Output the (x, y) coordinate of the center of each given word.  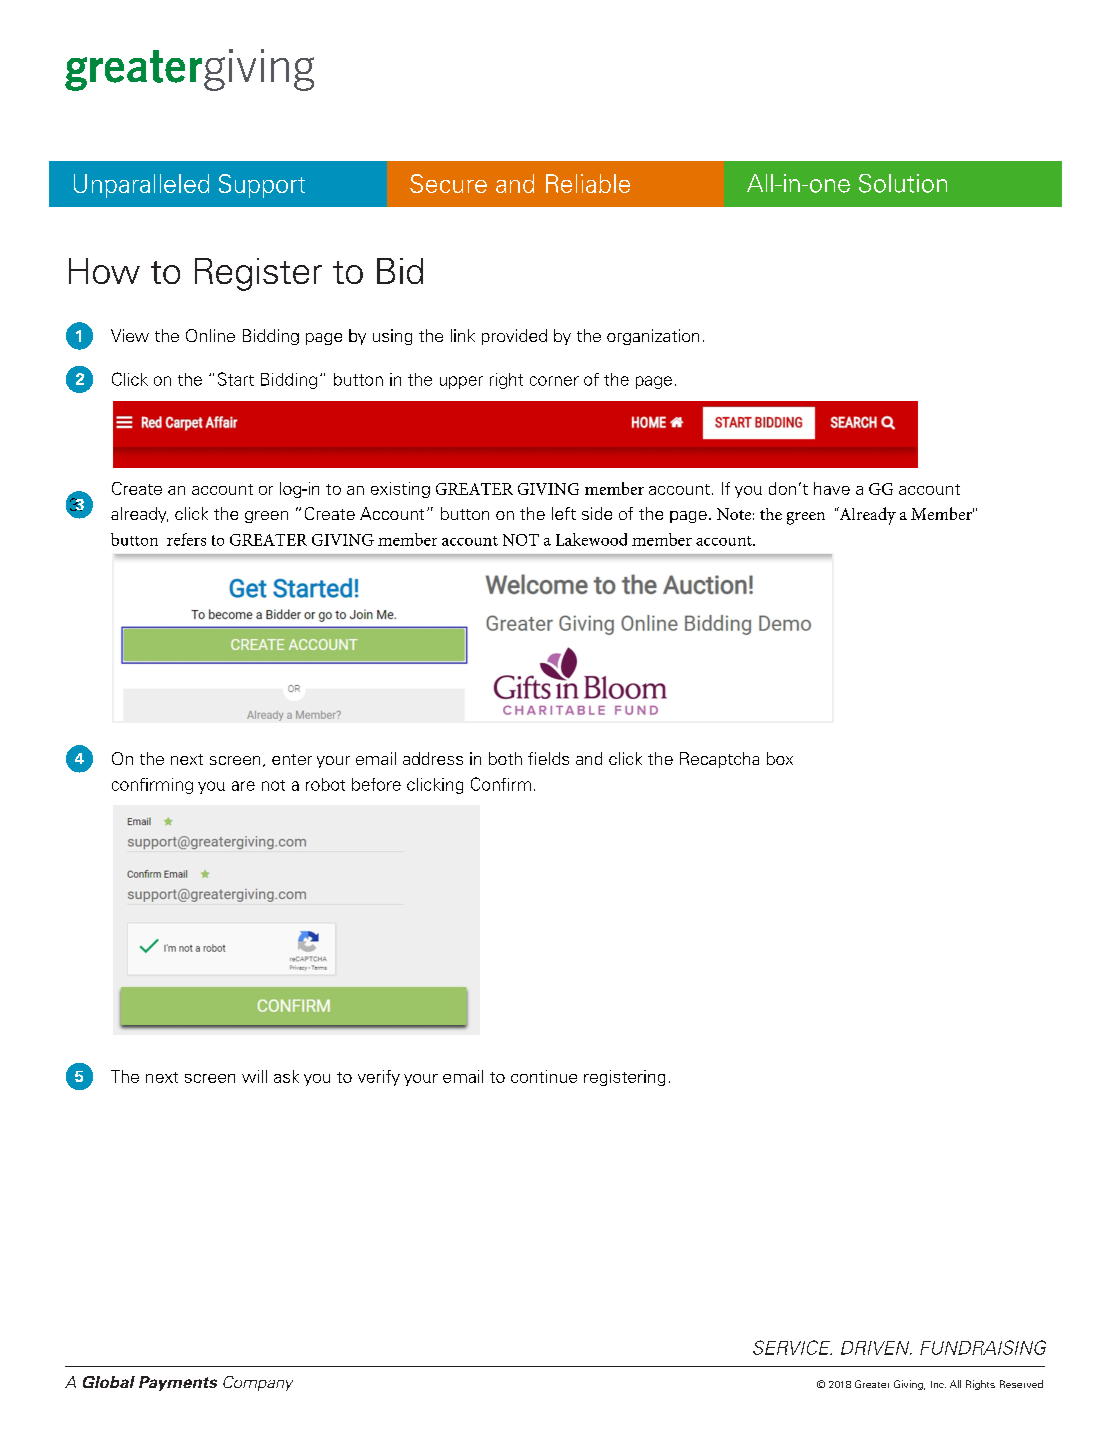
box (780, 758)
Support (262, 186)
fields (548, 758)
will (254, 1076)
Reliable (588, 183)
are (243, 786)
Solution (903, 183)
